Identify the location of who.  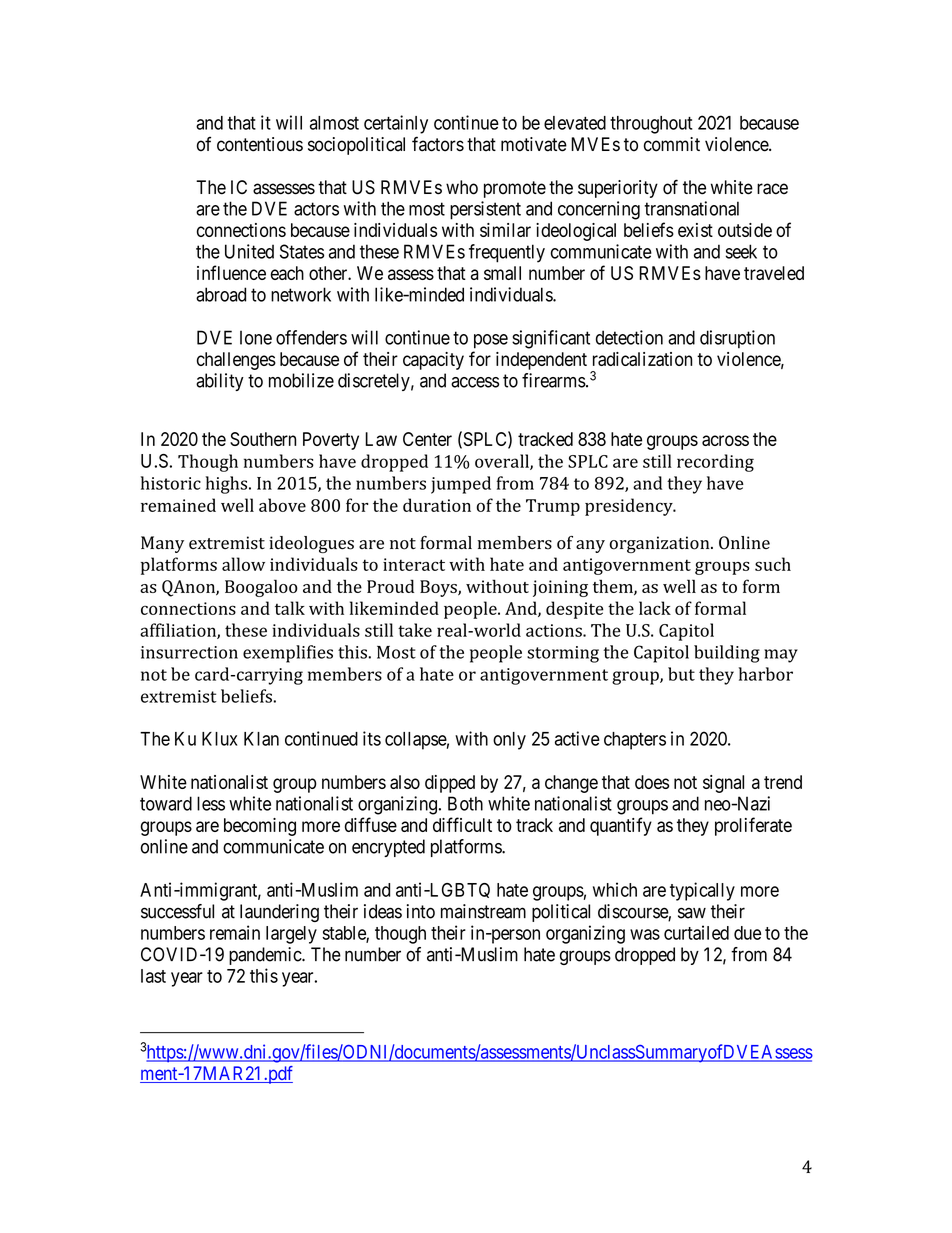
(462, 187).
